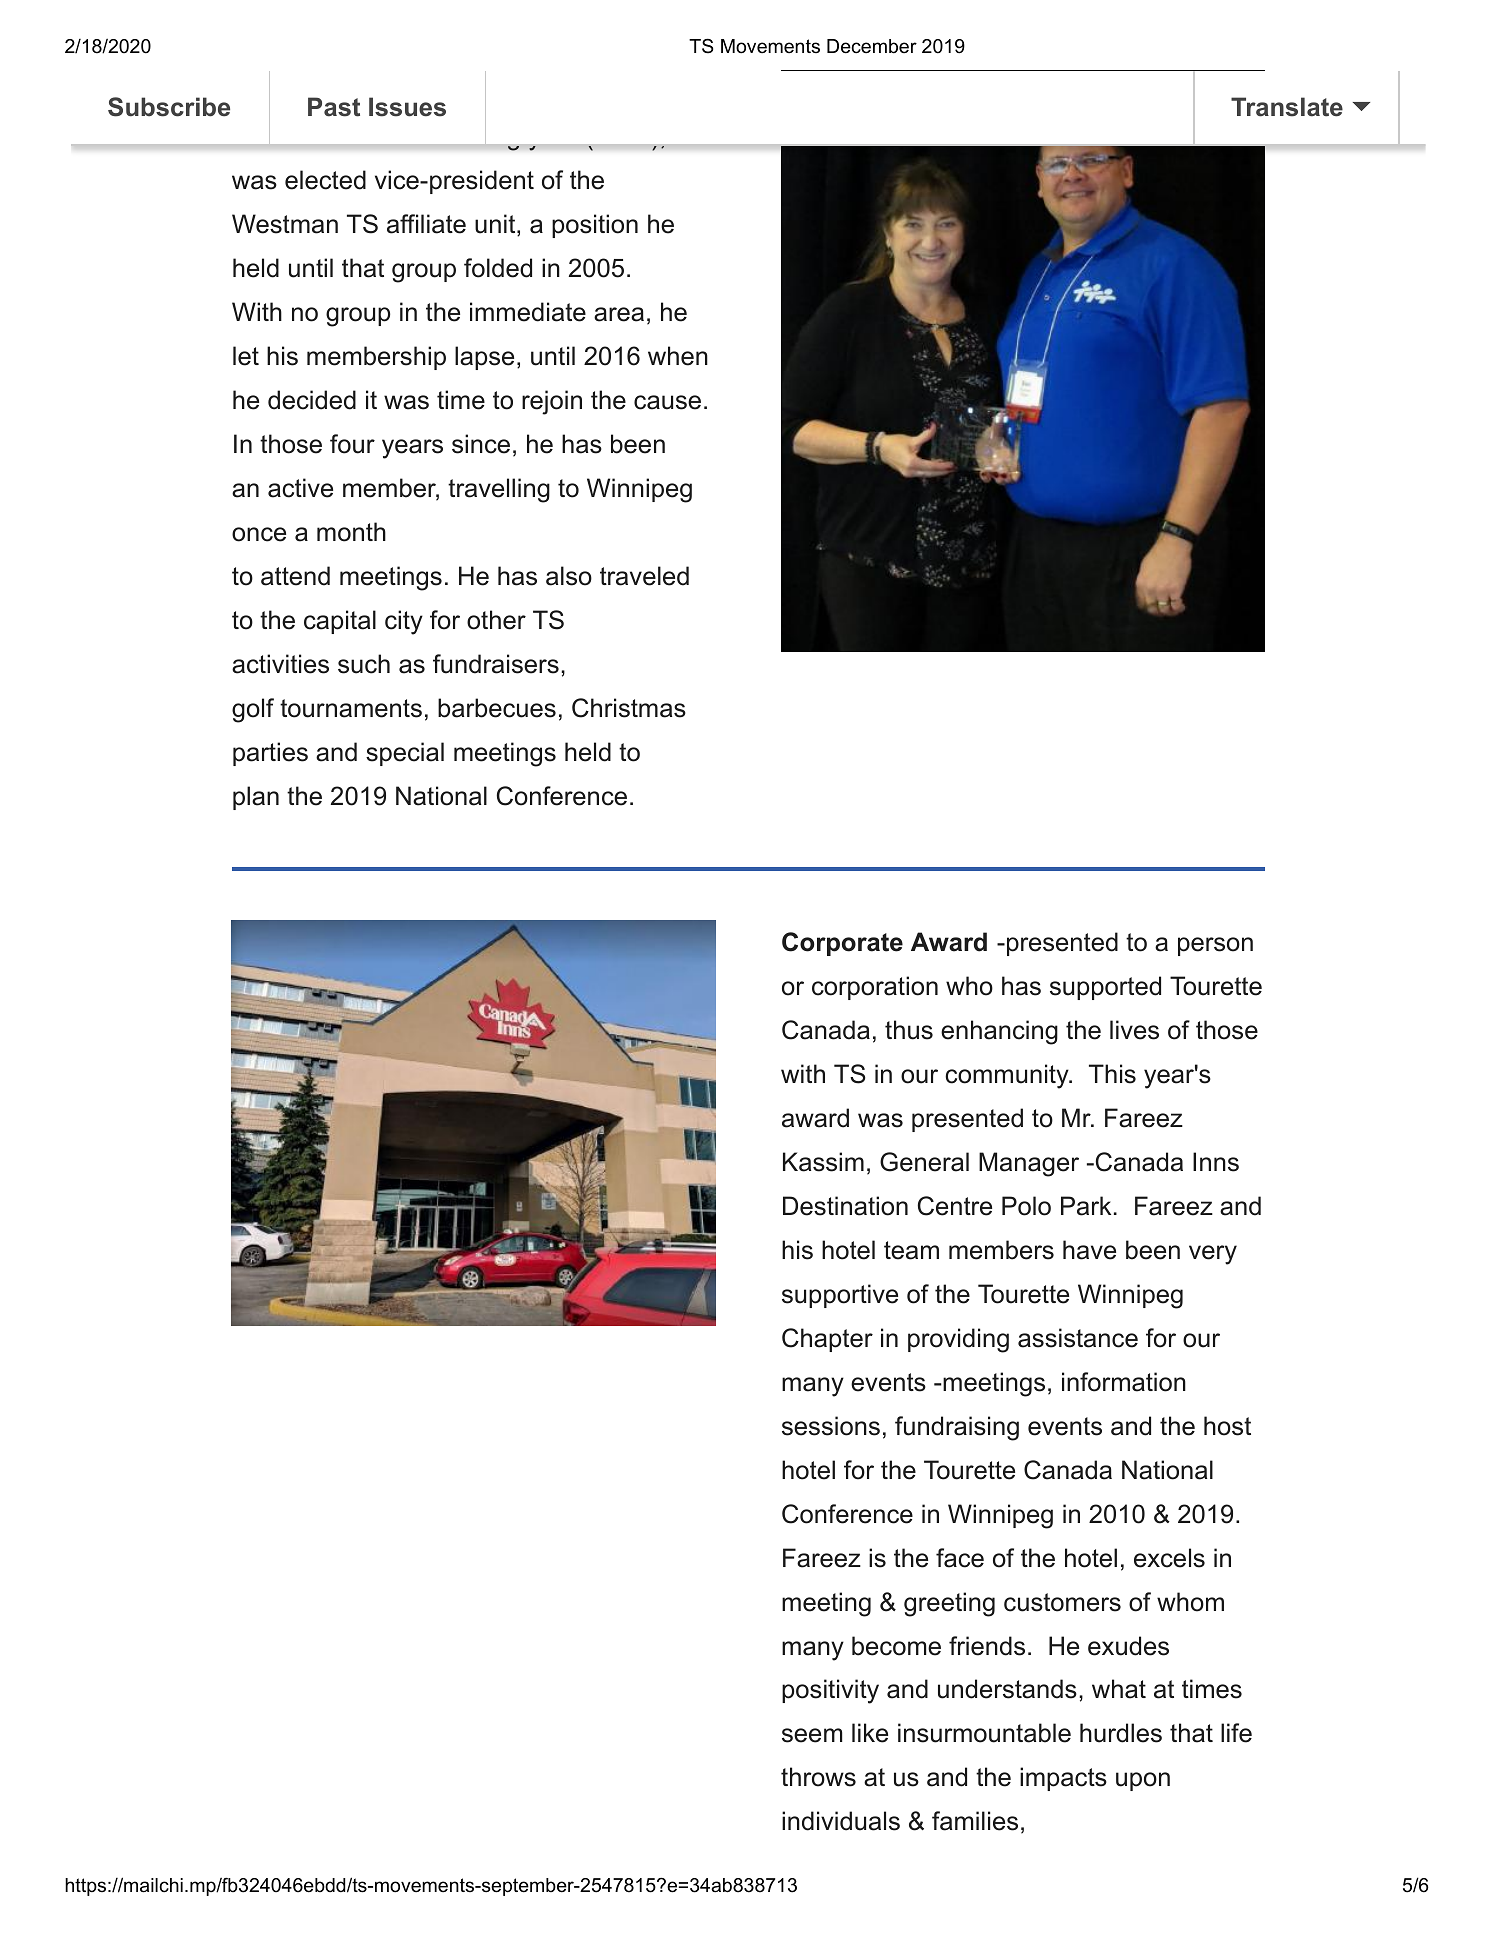  I want to click on cause, so click(667, 402).
